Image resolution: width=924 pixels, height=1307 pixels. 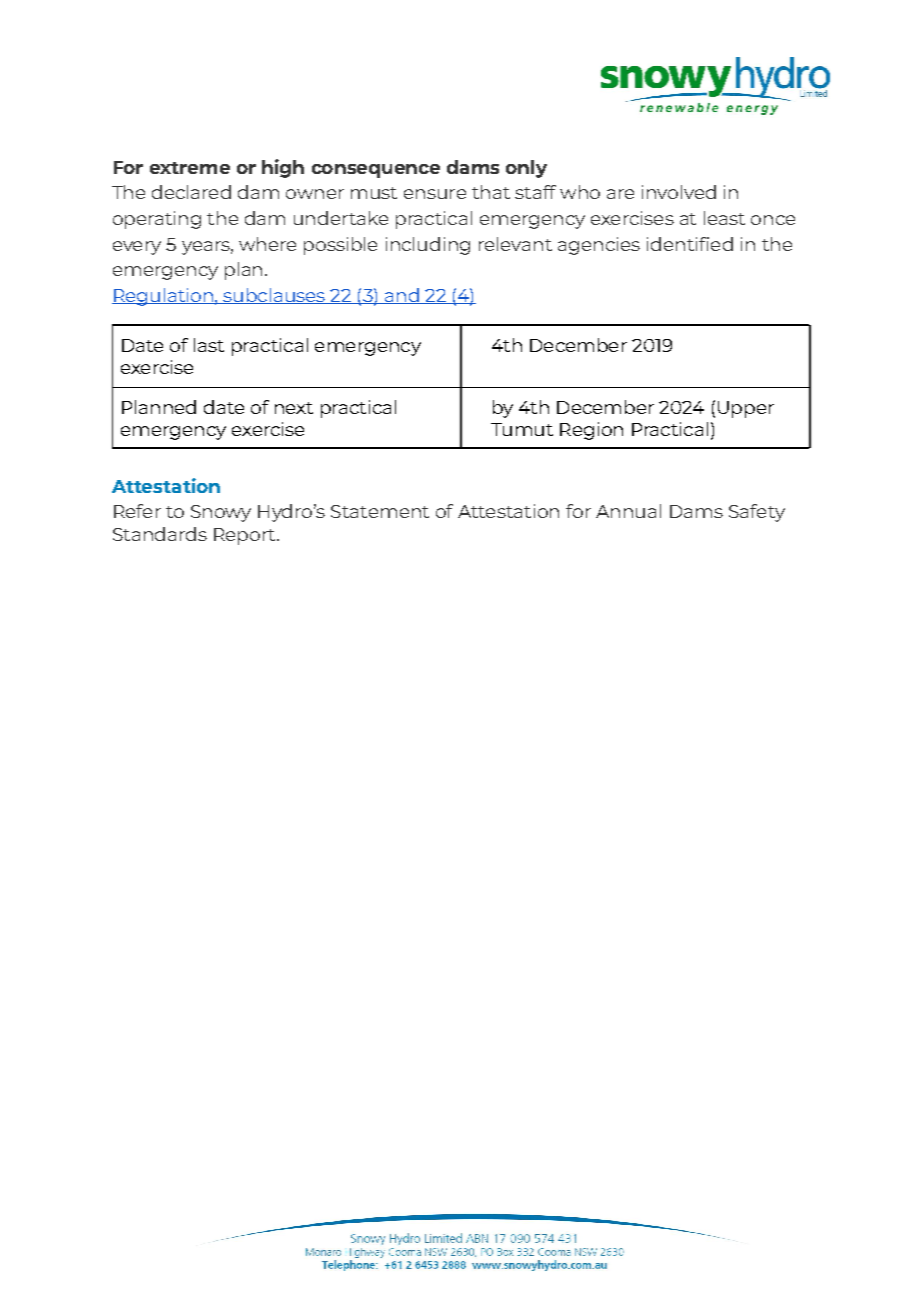 I want to click on Regulation, so click(x=163, y=297).
